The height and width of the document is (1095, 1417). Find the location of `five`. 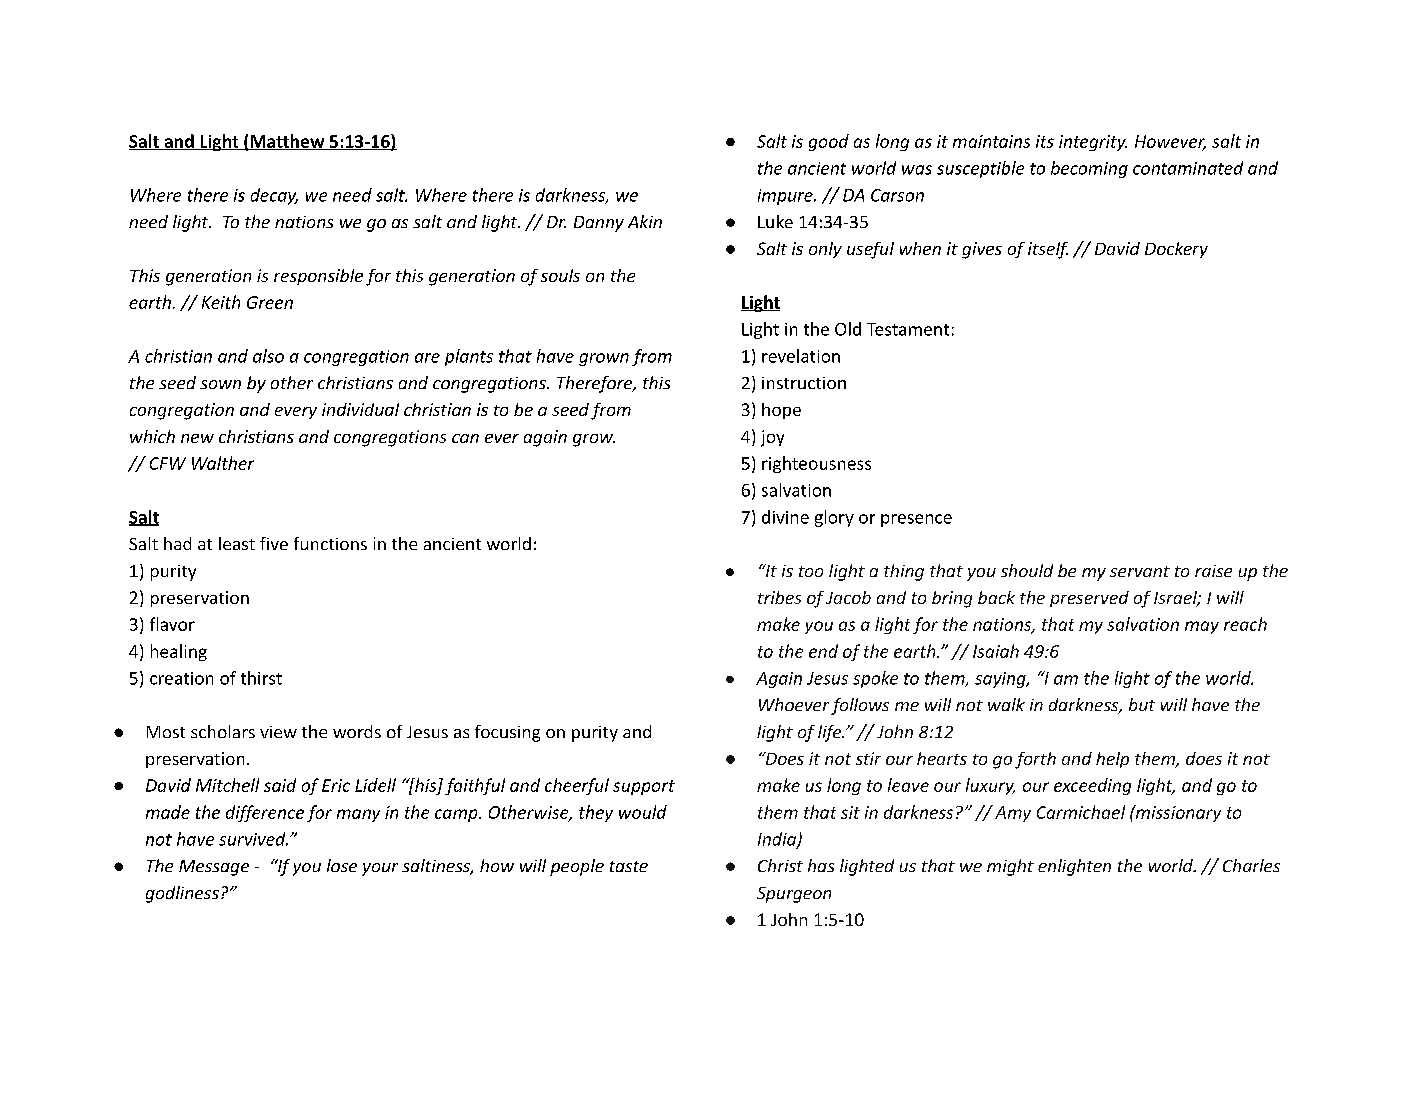

five is located at coordinates (274, 543).
